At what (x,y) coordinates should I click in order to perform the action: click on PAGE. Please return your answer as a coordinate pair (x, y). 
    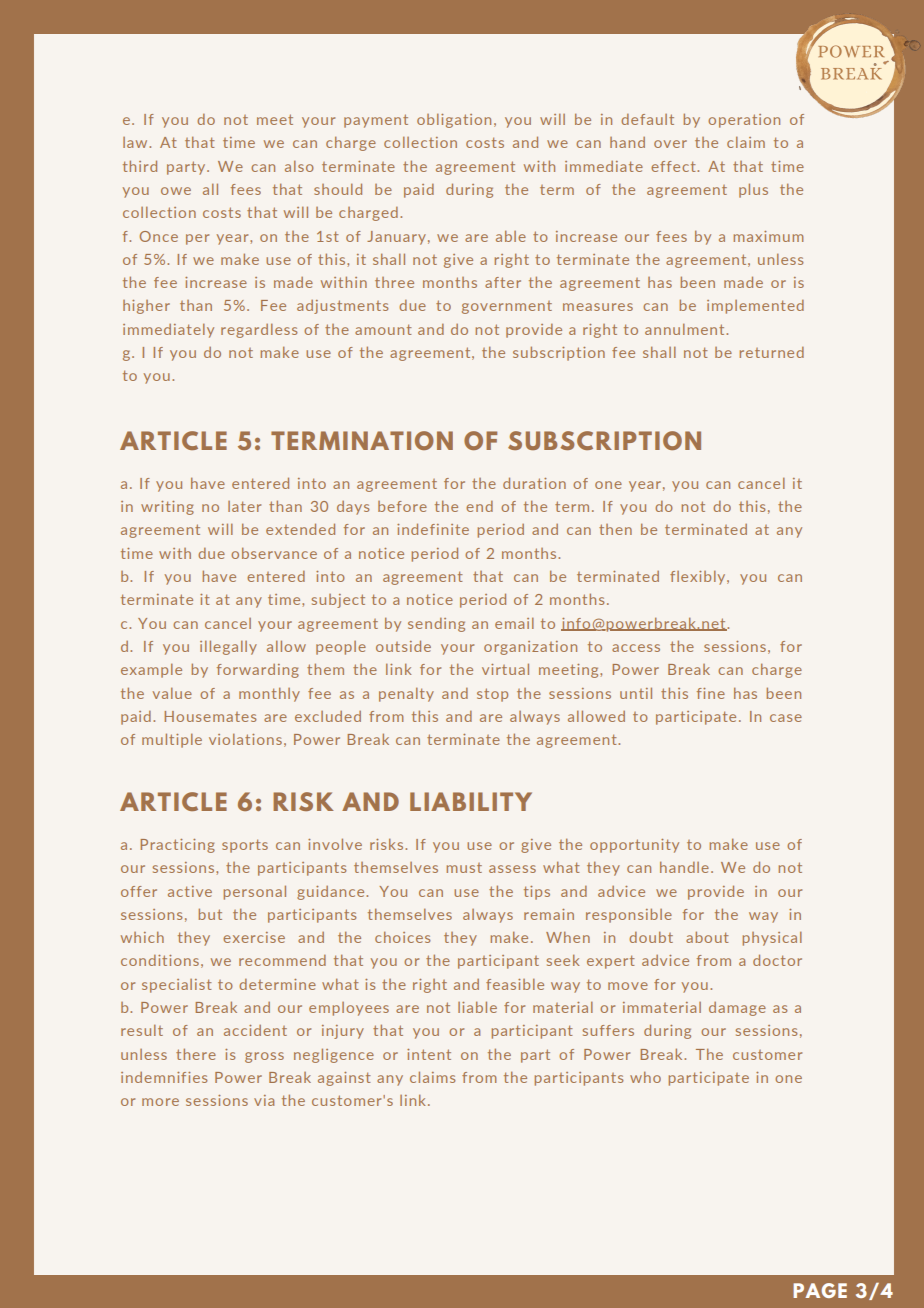
    Looking at the image, I should click on (820, 1290).
